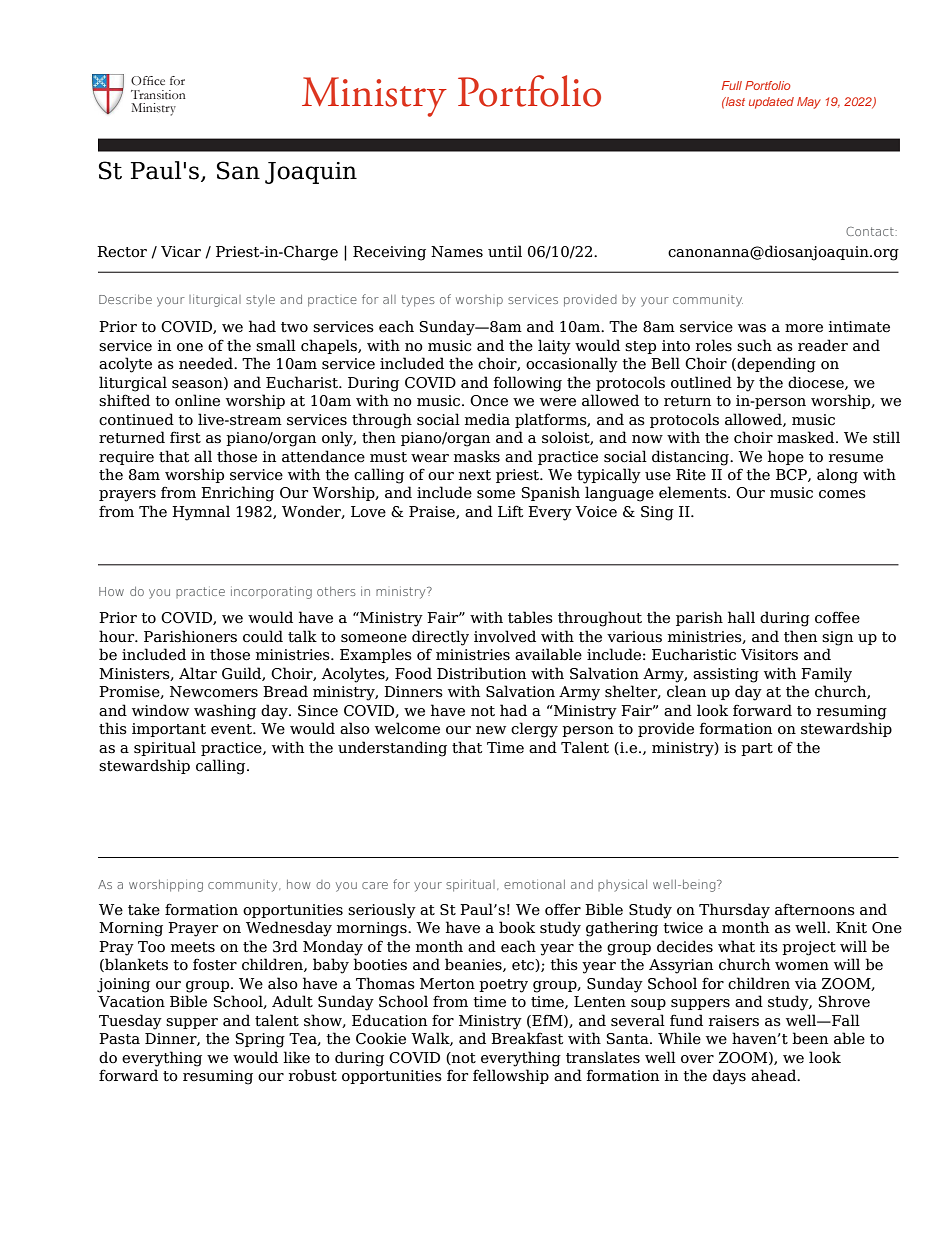 The image size is (952, 1233). What do you see at coordinates (757, 749) in the page?
I see `part` at bounding box center [757, 749].
